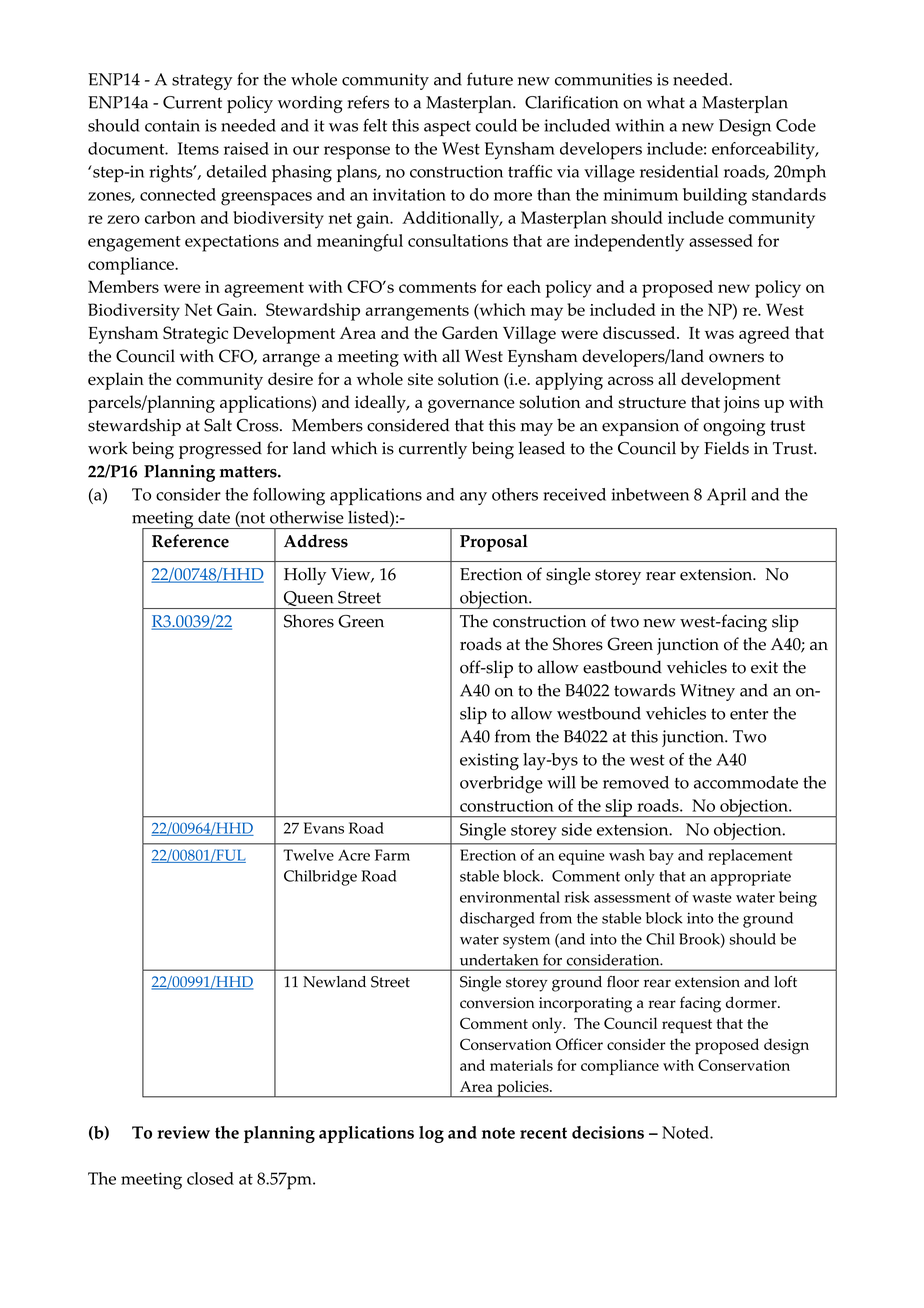  Describe the element at coordinates (712, 898) in the page. I see `waste` at that location.
